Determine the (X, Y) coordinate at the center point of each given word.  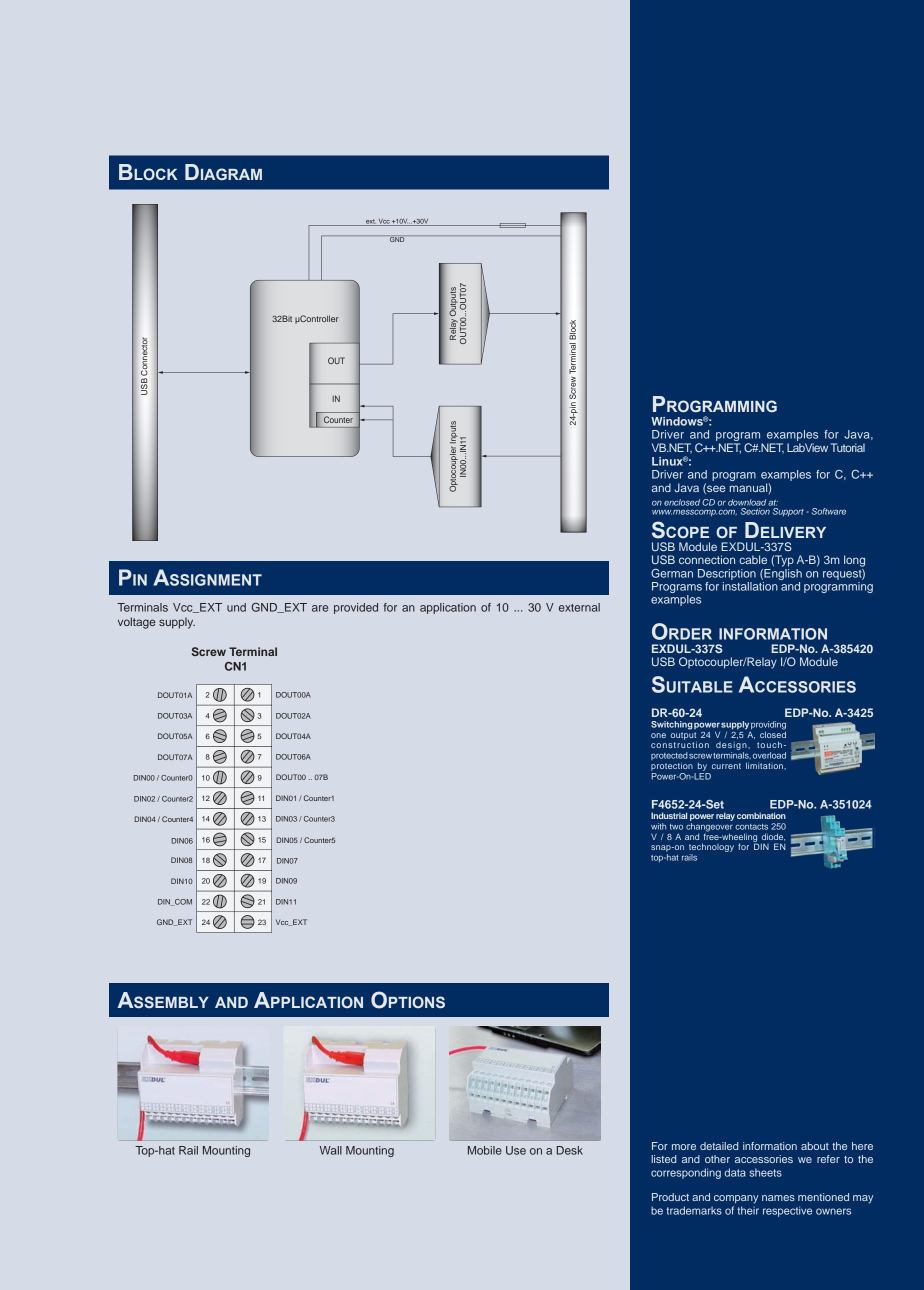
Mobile (485, 1150)
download (747, 502)
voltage (136, 623)
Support (787, 510)
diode (773, 837)
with (658, 826)
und (236, 607)
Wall (331, 1150)
